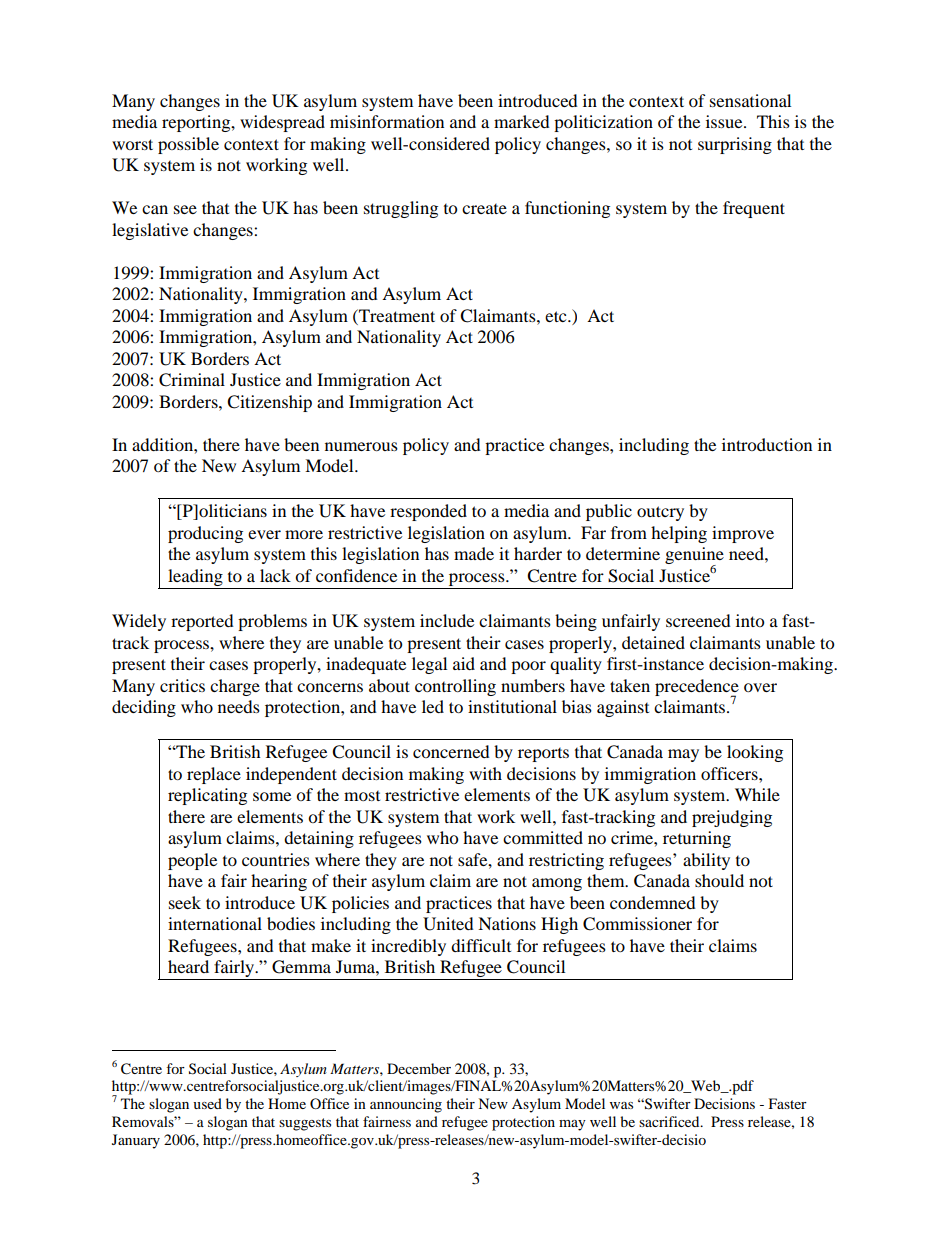 This screenshot has width=952, height=1233. What do you see at coordinates (670, 1121) in the screenshot?
I see `sacrificed` at bounding box center [670, 1121].
